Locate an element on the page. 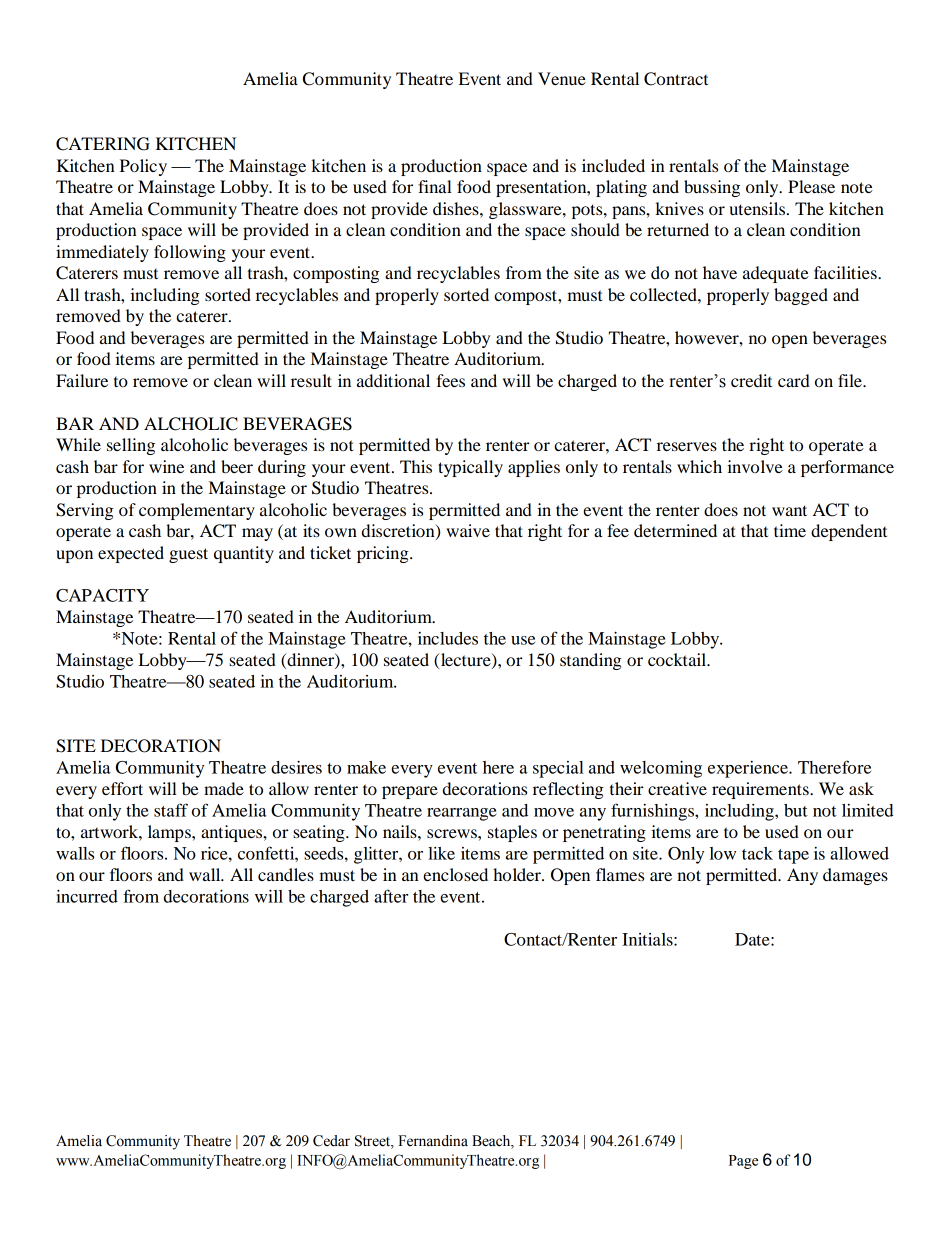 This page has width=952, height=1233. fees is located at coordinates (450, 380).
